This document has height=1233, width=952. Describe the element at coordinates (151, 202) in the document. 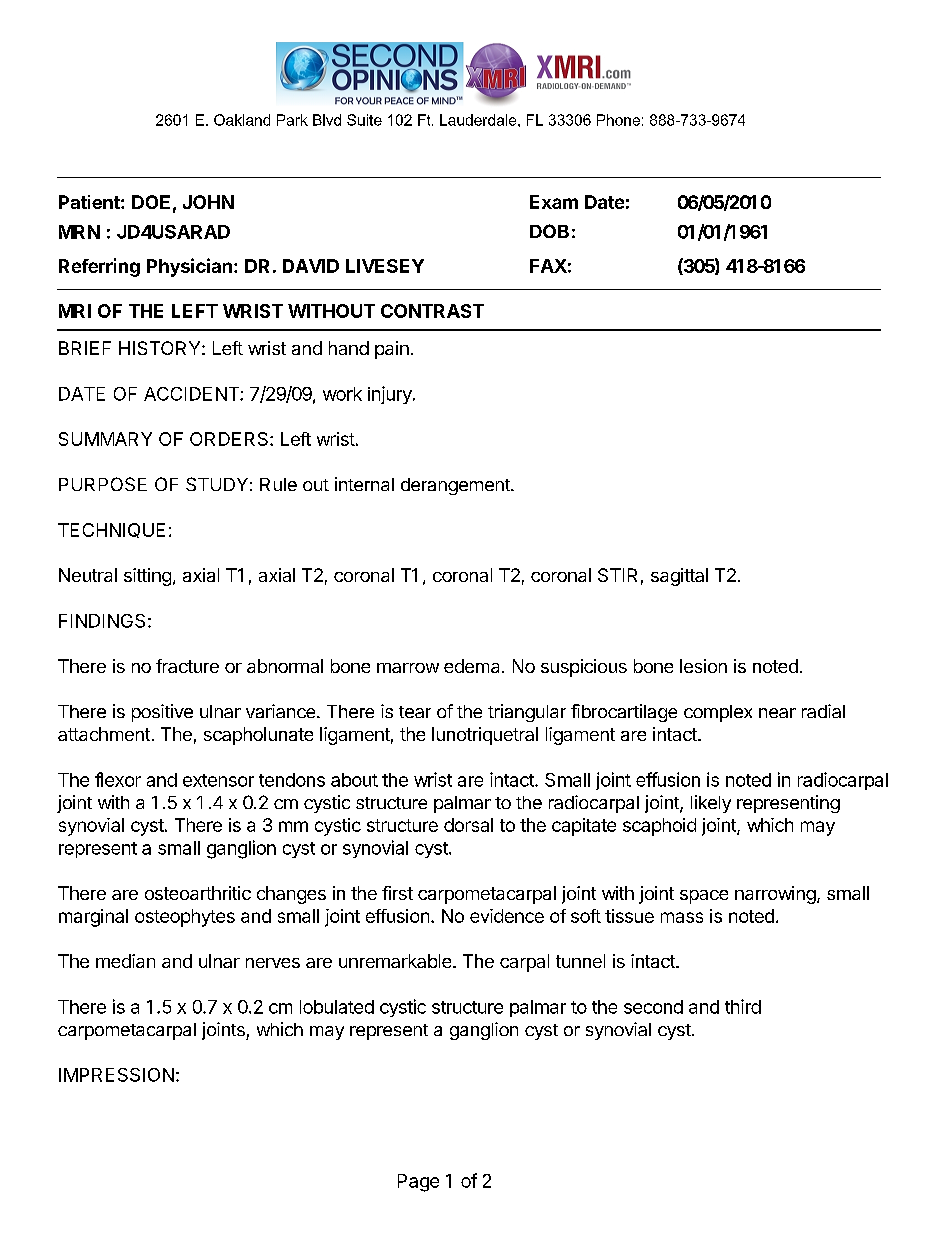

I see `DOE` at that location.
